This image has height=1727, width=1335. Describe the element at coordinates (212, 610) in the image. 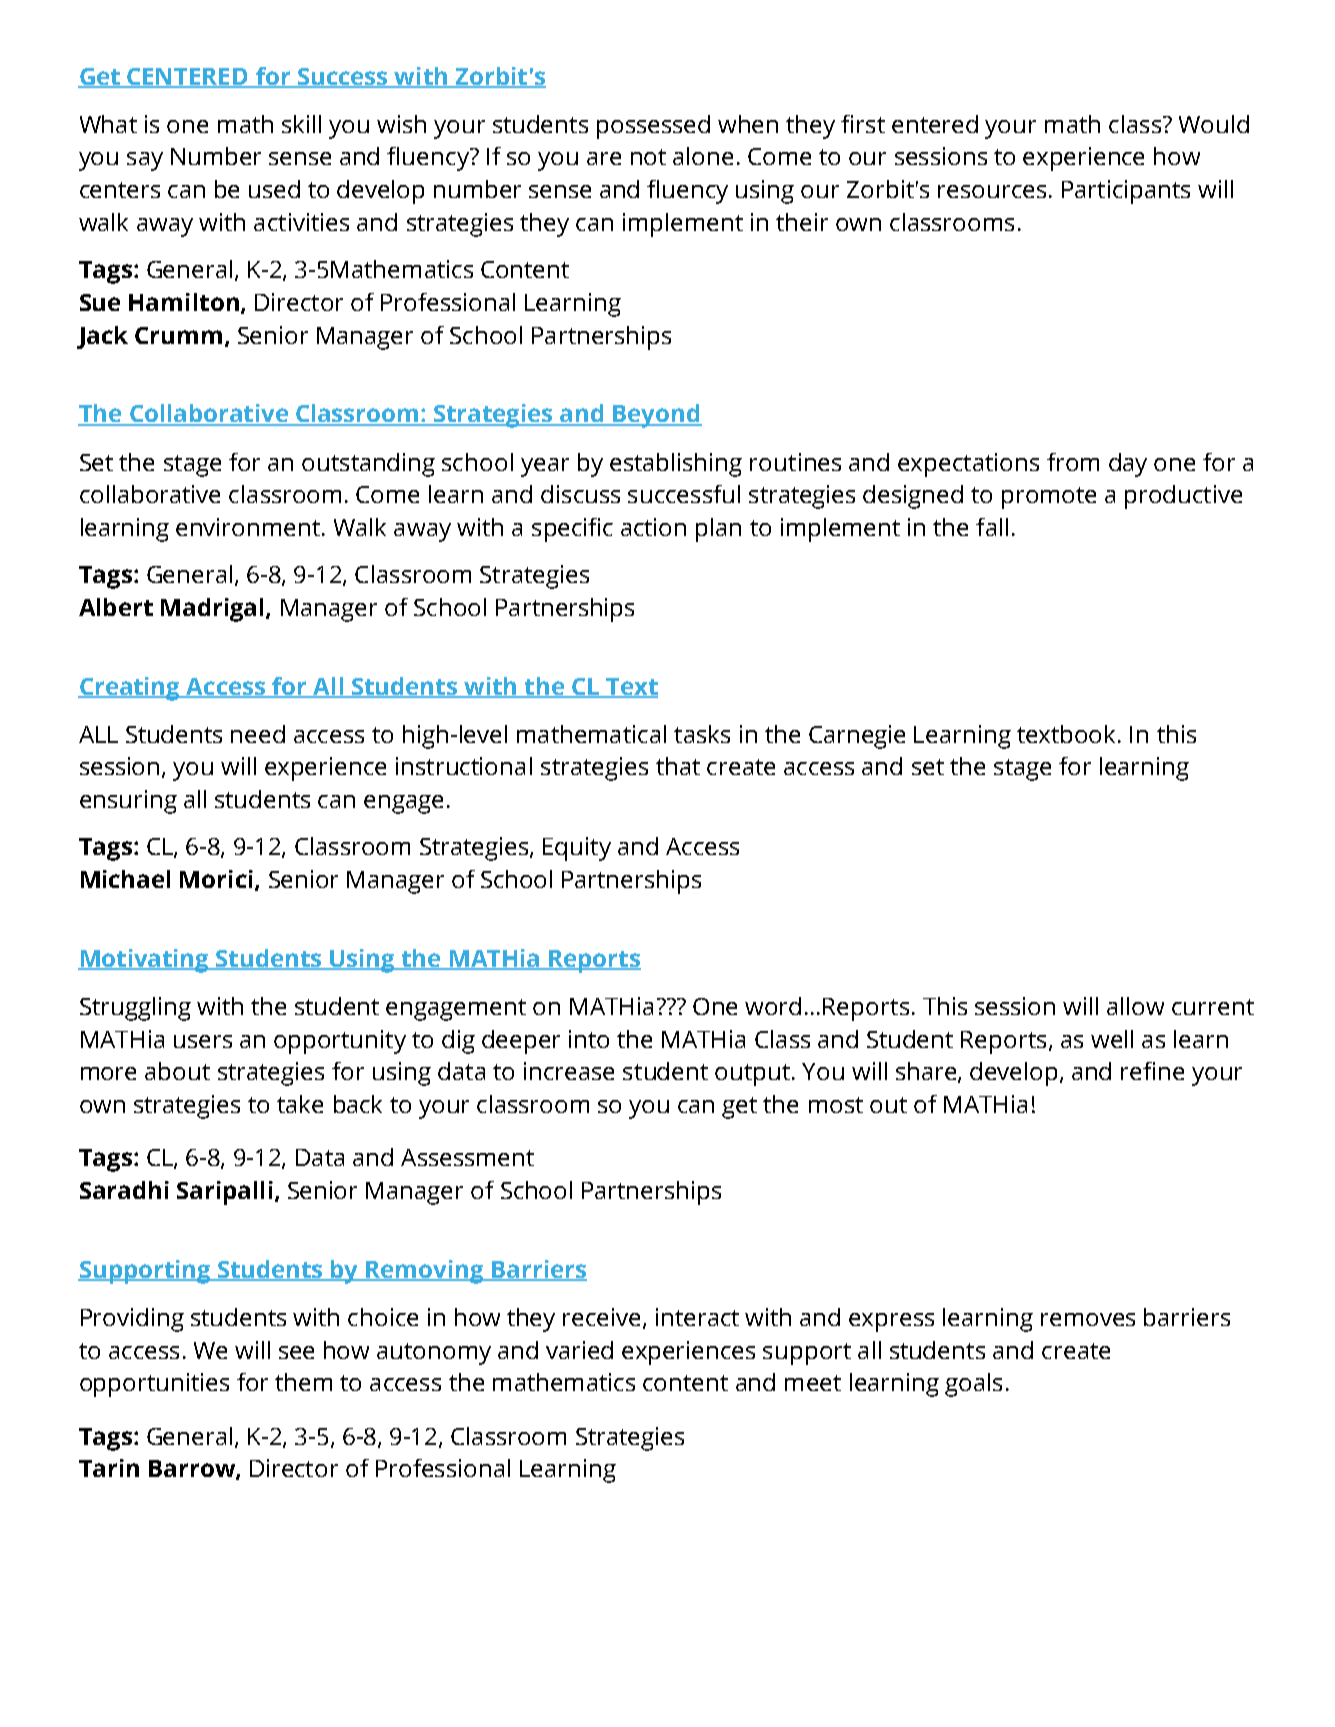

I see `Madrigal` at that location.
